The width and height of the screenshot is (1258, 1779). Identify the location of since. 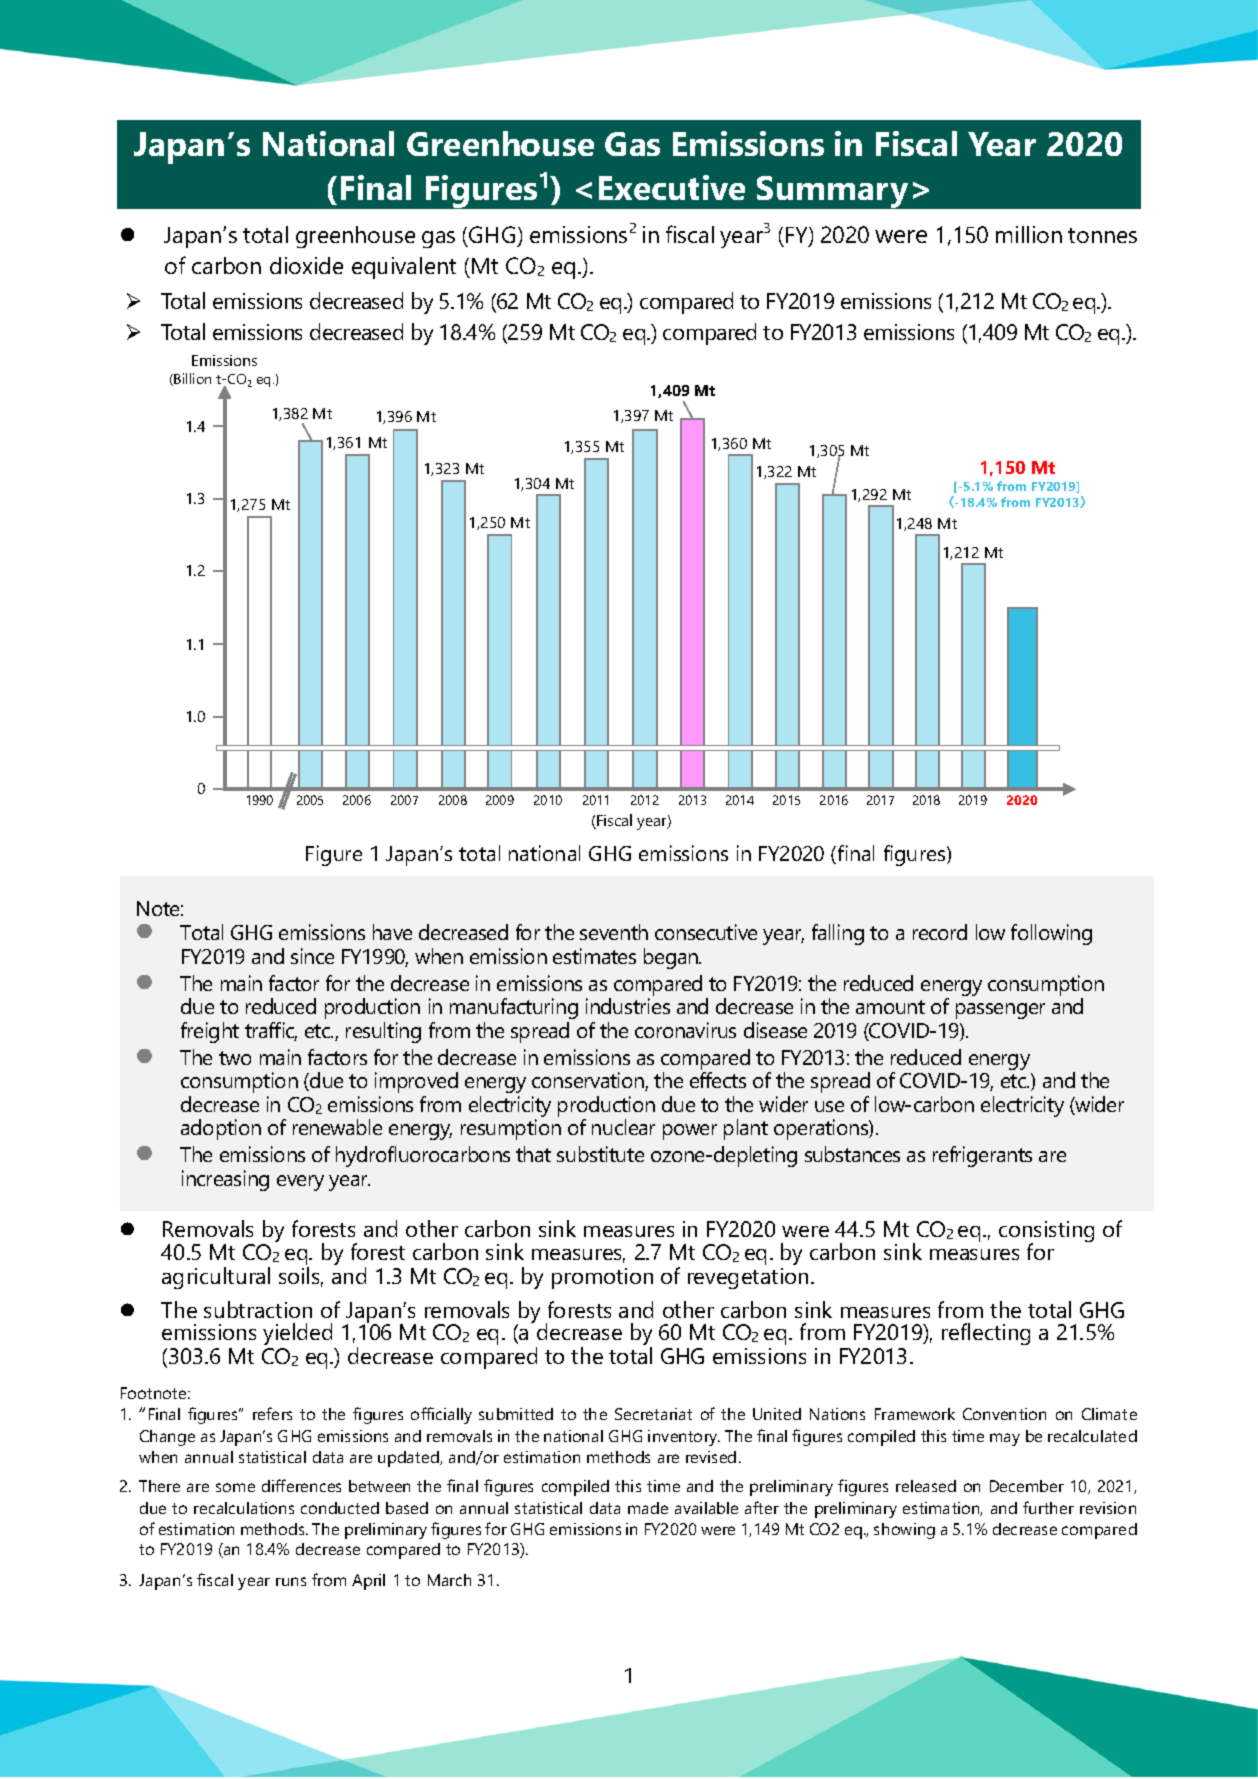
(312, 956).
